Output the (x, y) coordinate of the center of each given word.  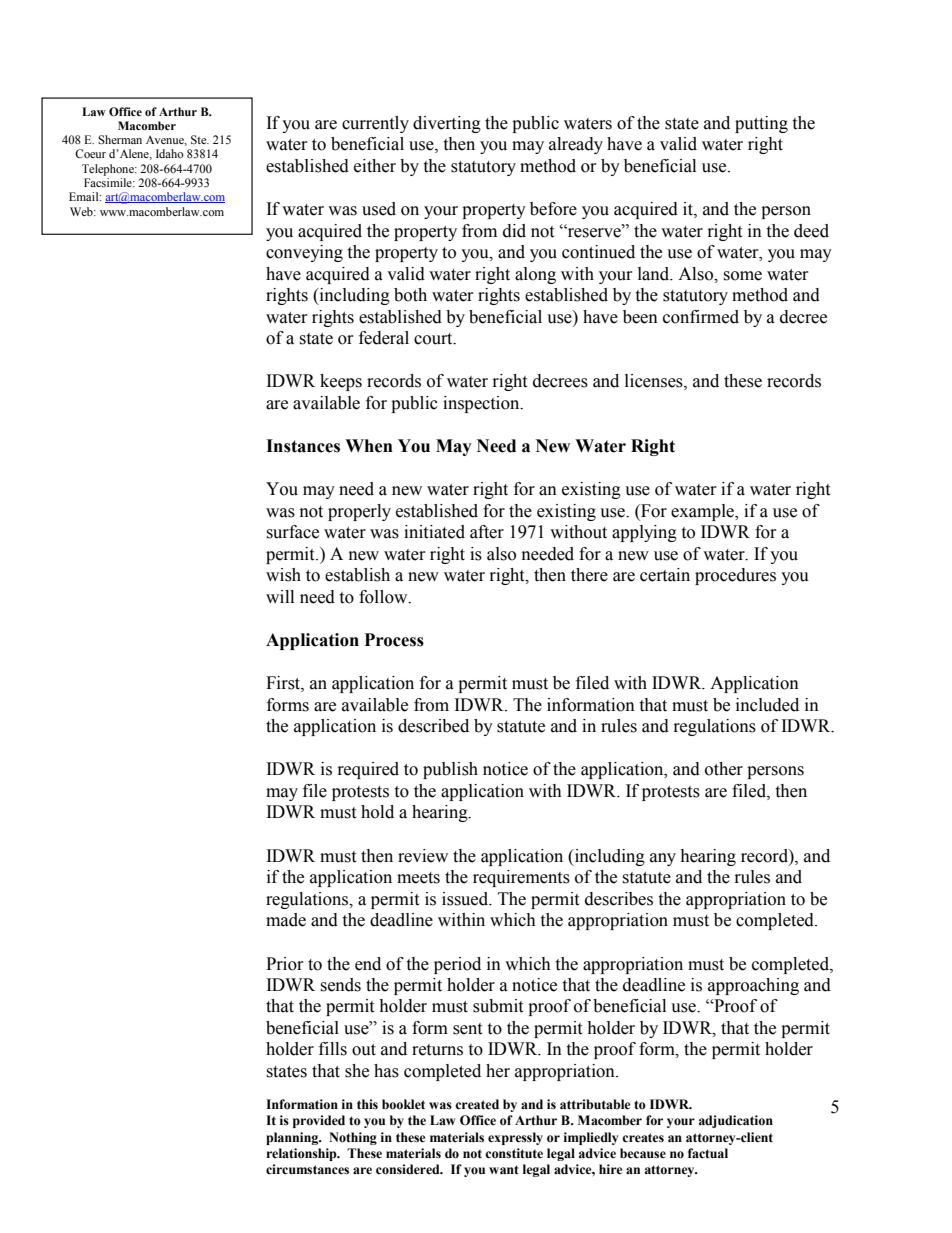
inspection (482, 404)
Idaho (170, 153)
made (286, 920)
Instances (303, 446)
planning (293, 1138)
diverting (447, 124)
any (663, 859)
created (477, 1104)
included (767, 705)
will (280, 596)
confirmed (701, 317)
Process (394, 640)
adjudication (736, 1121)
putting (761, 124)
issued (466, 899)
